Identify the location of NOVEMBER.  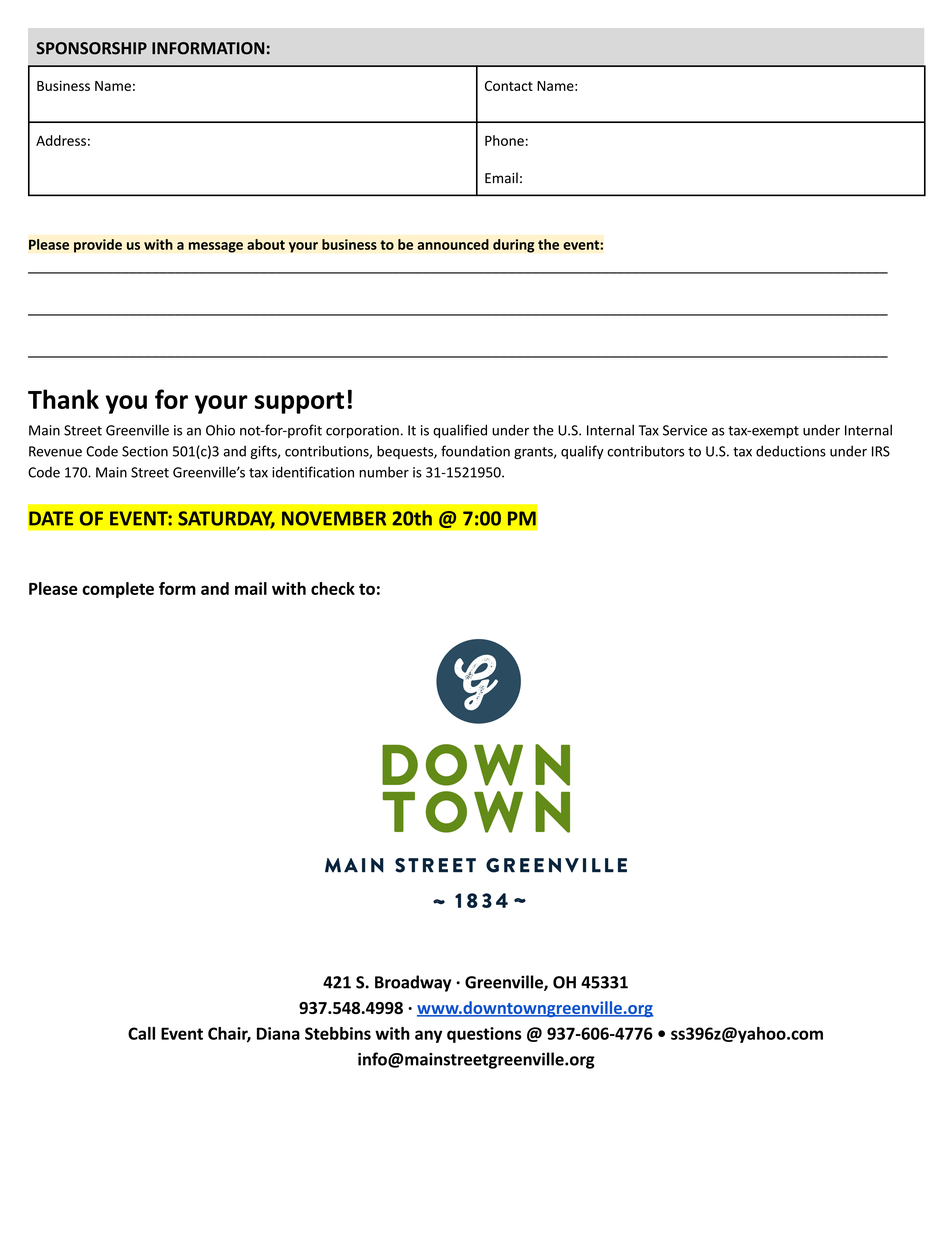
(334, 518).
